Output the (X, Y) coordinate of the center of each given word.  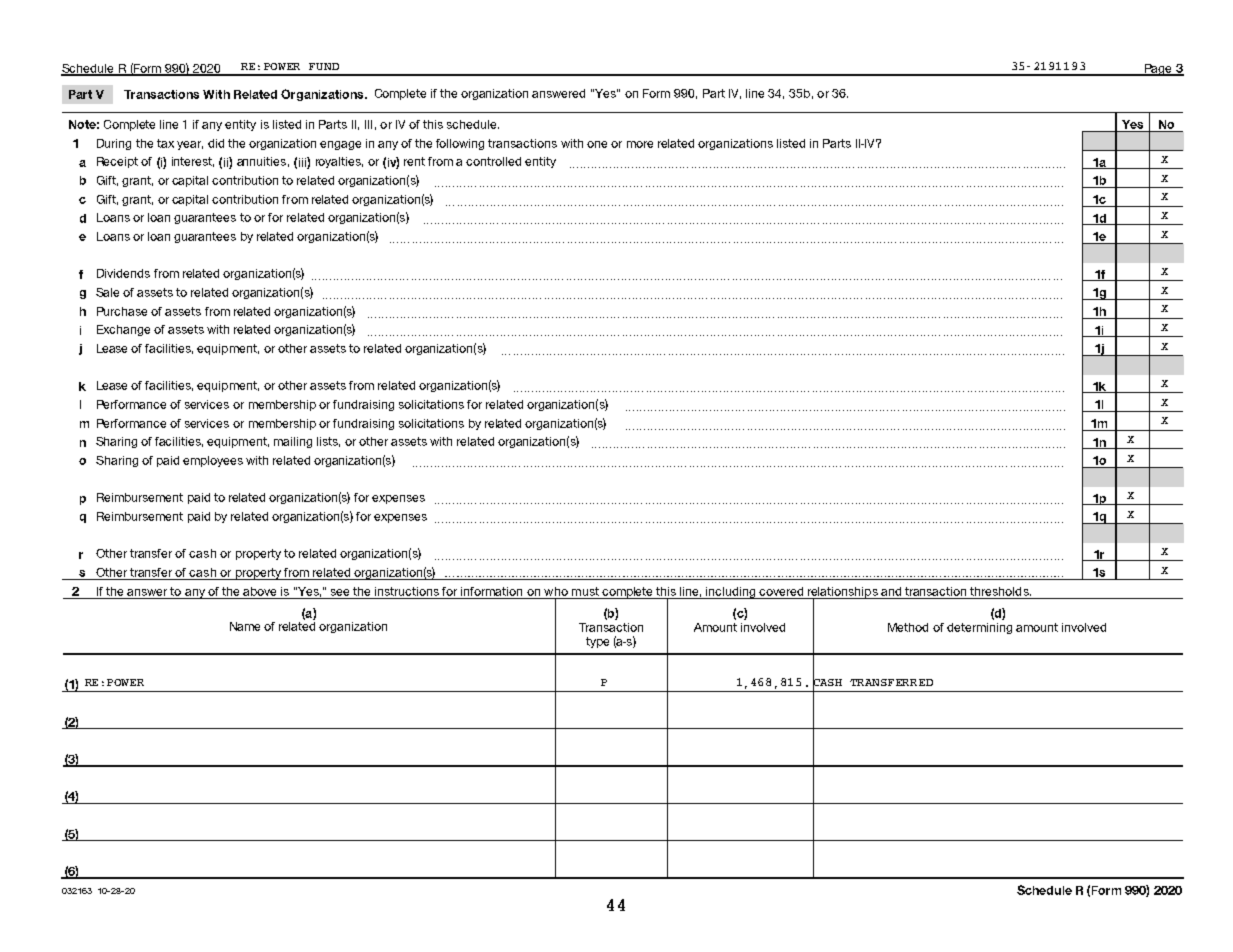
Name (245, 626)
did (216, 143)
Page (1158, 70)
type (597, 642)
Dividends (123, 273)
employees (213, 461)
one (597, 144)
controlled (493, 161)
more (640, 144)
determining (979, 628)
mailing (293, 442)
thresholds (1000, 591)
